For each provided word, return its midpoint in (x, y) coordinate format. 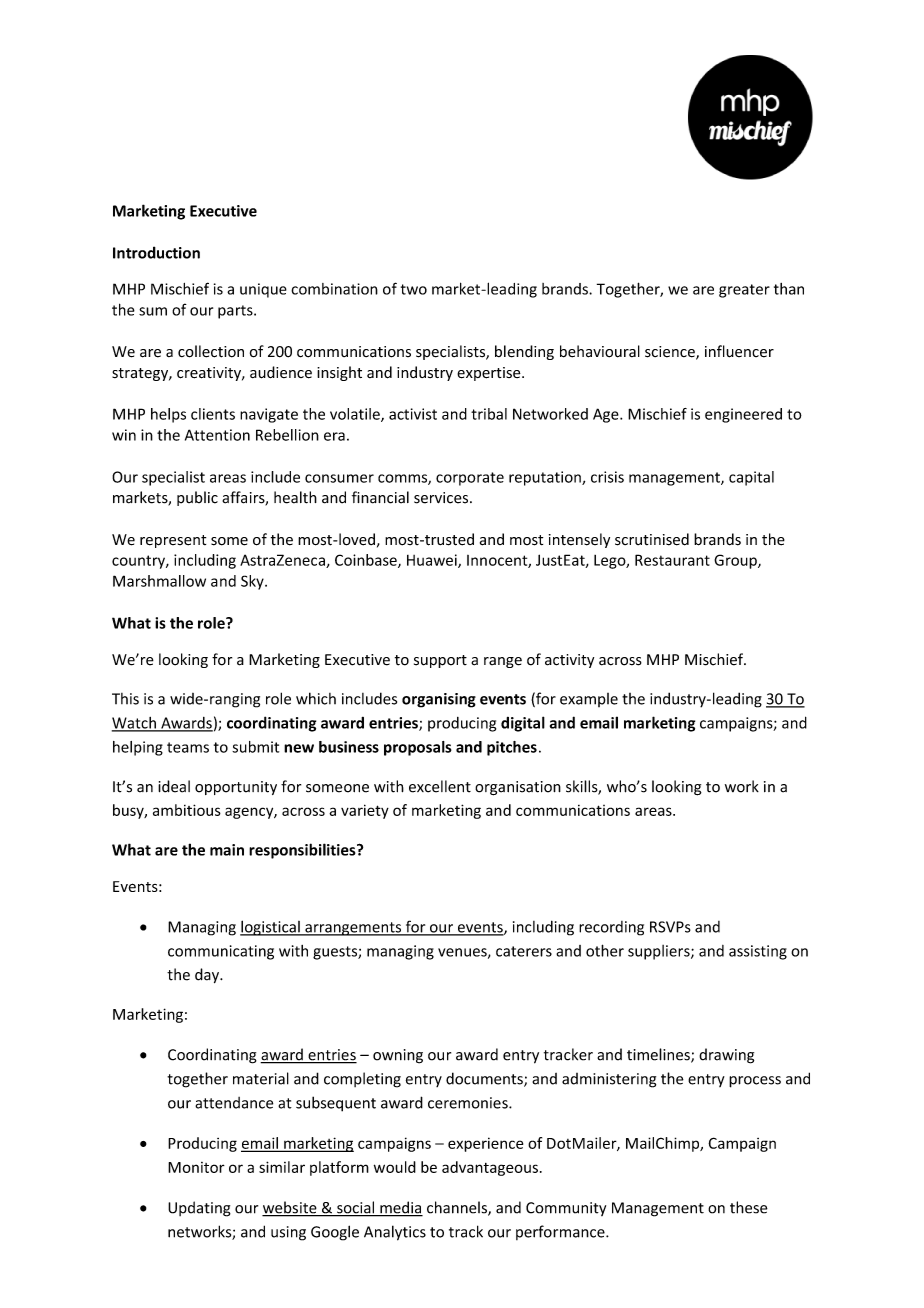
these (749, 1207)
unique (263, 290)
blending (524, 352)
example (589, 700)
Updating (199, 1209)
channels (458, 1208)
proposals (418, 748)
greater (744, 291)
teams (188, 747)
